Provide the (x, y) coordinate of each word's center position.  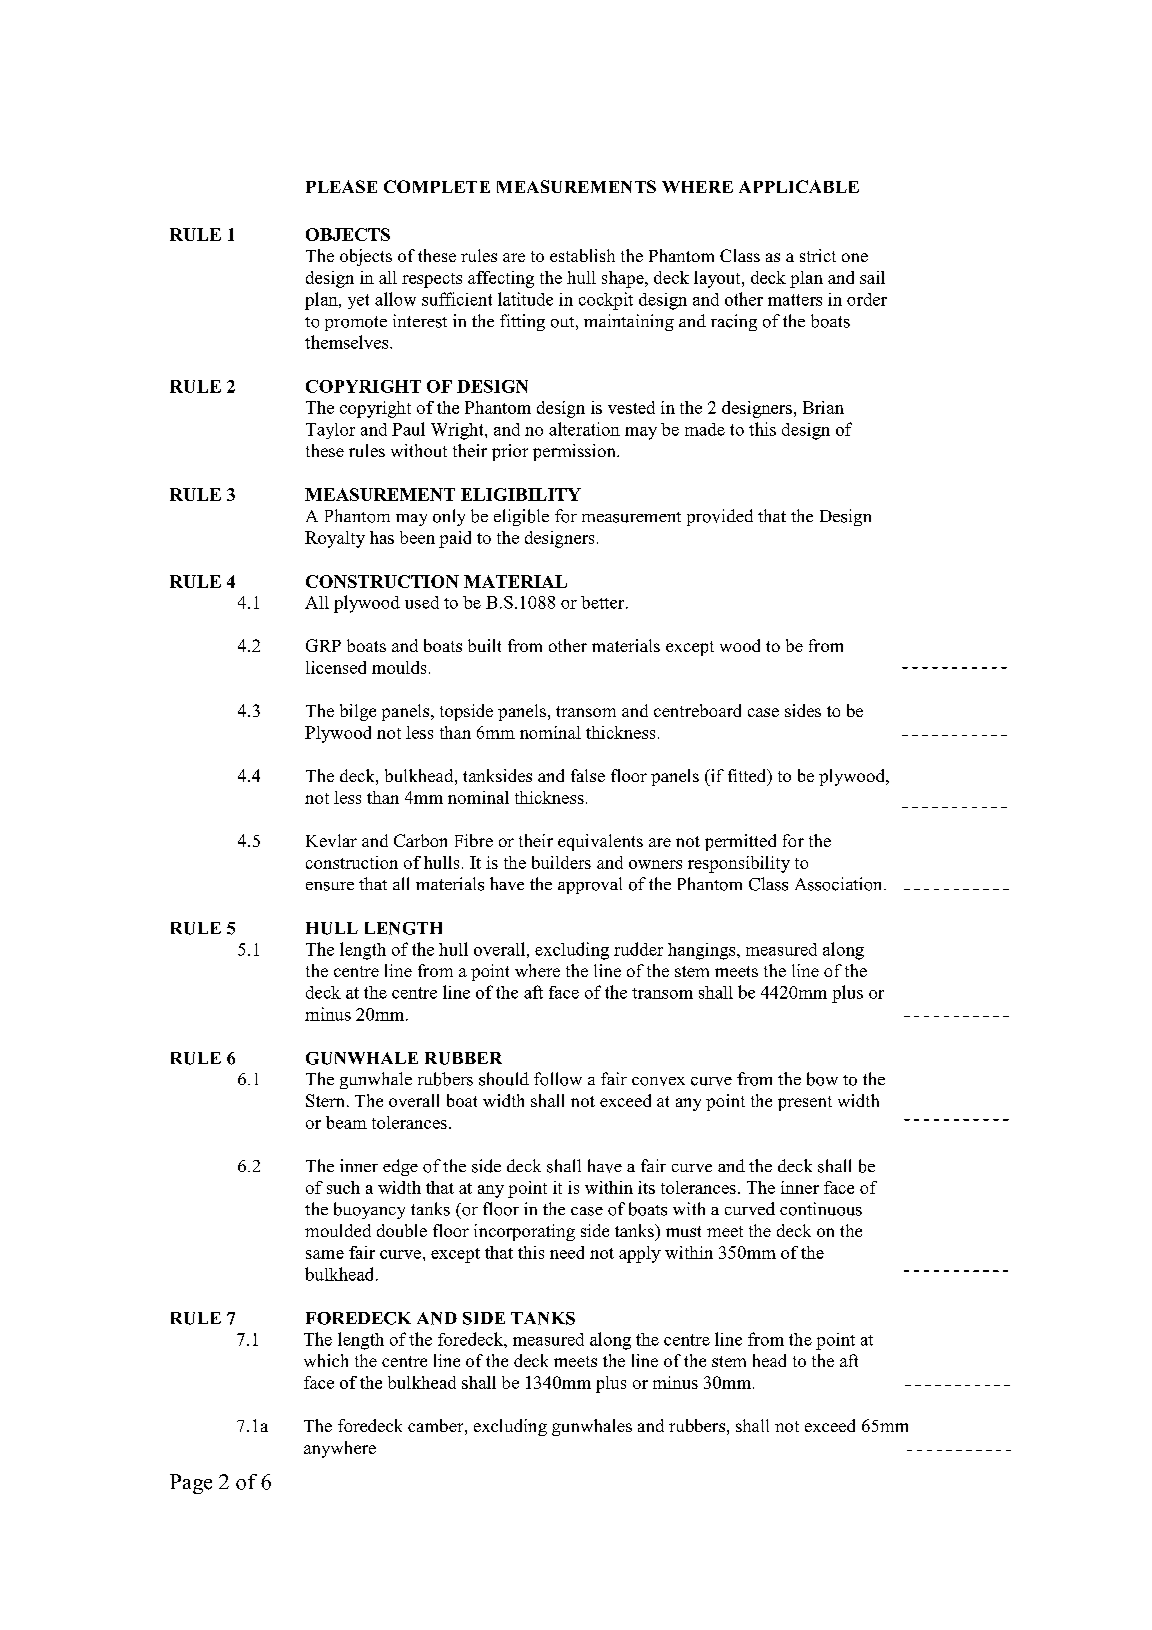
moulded (338, 1230)
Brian (823, 407)
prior (510, 452)
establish (582, 255)
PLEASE (341, 186)
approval (590, 885)
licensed (336, 667)
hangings (703, 951)
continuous (821, 1209)
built (484, 645)
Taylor (330, 431)
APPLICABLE (799, 186)
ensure (330, 886)
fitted (748, 777)
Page (191, 1484)
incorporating (524, 1232)
